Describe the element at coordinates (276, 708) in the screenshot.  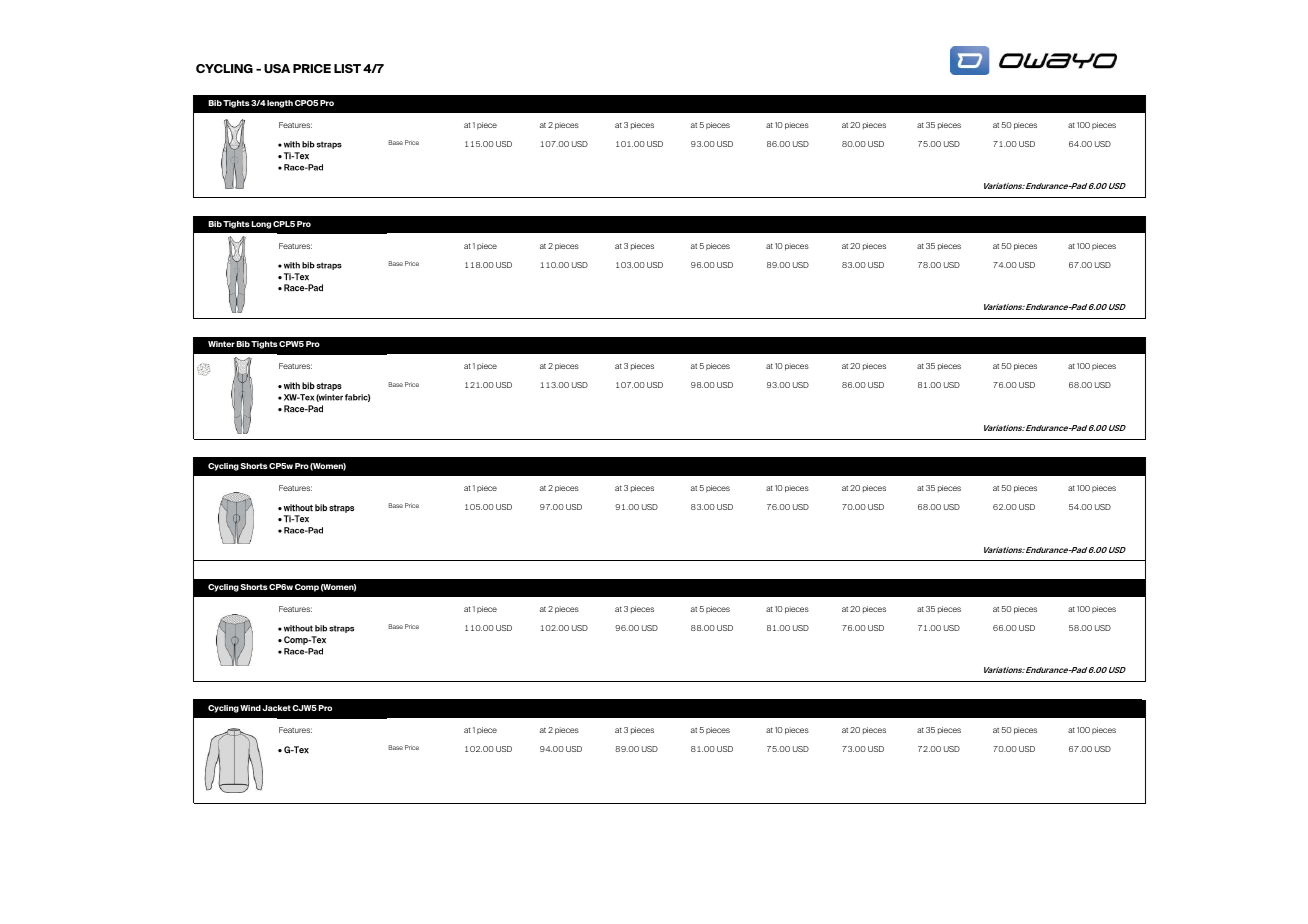
I see `Jacket` at that location.
